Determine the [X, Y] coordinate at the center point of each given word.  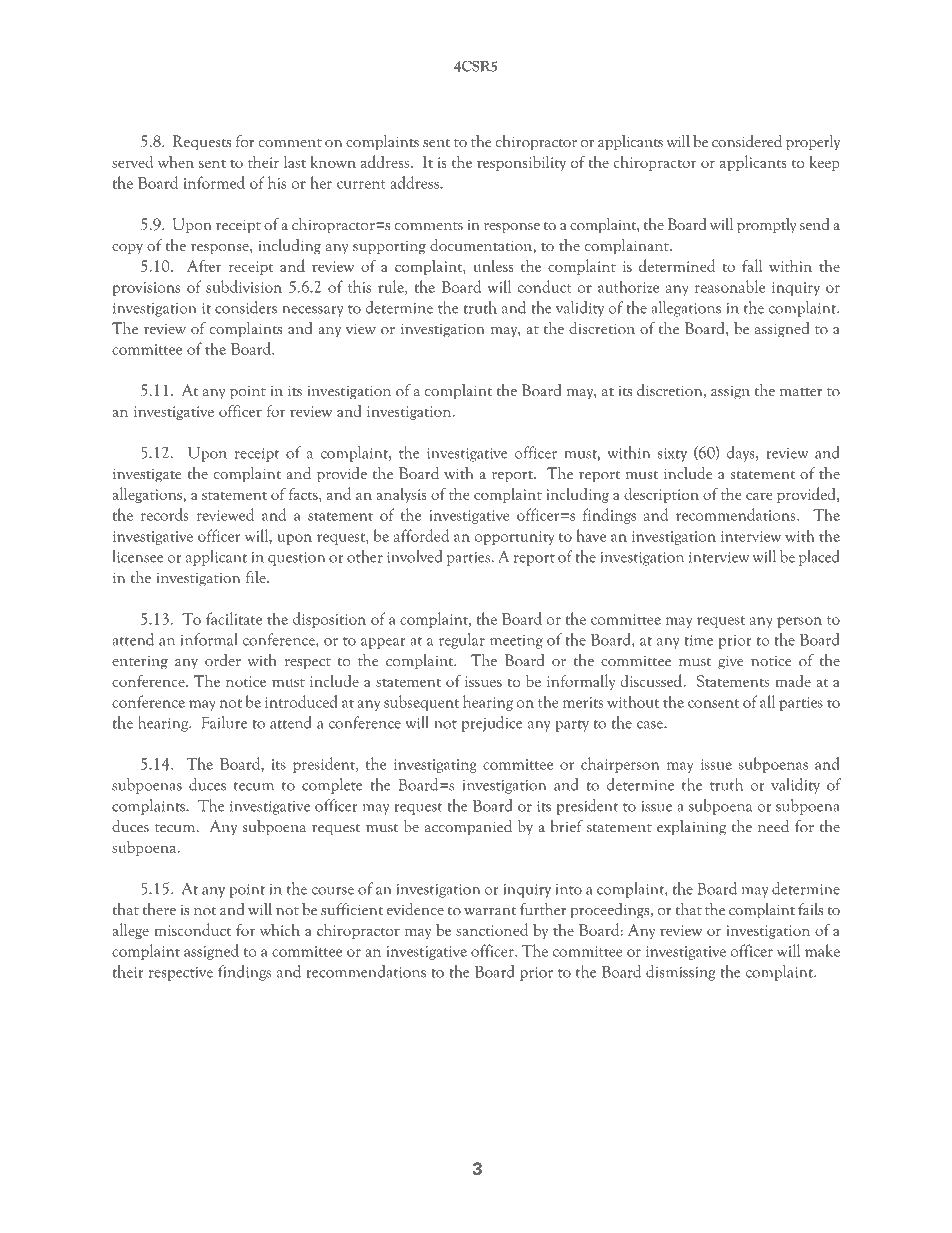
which [280, 929]
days [742, 454]
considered [747, 141]
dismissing [681, 973]
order [223, 660]
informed [214, 182]
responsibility [521, 163]
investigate [147, 475]
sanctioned [492, 929]
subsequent [421, 703]
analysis [401, 495]
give [731, 662]
